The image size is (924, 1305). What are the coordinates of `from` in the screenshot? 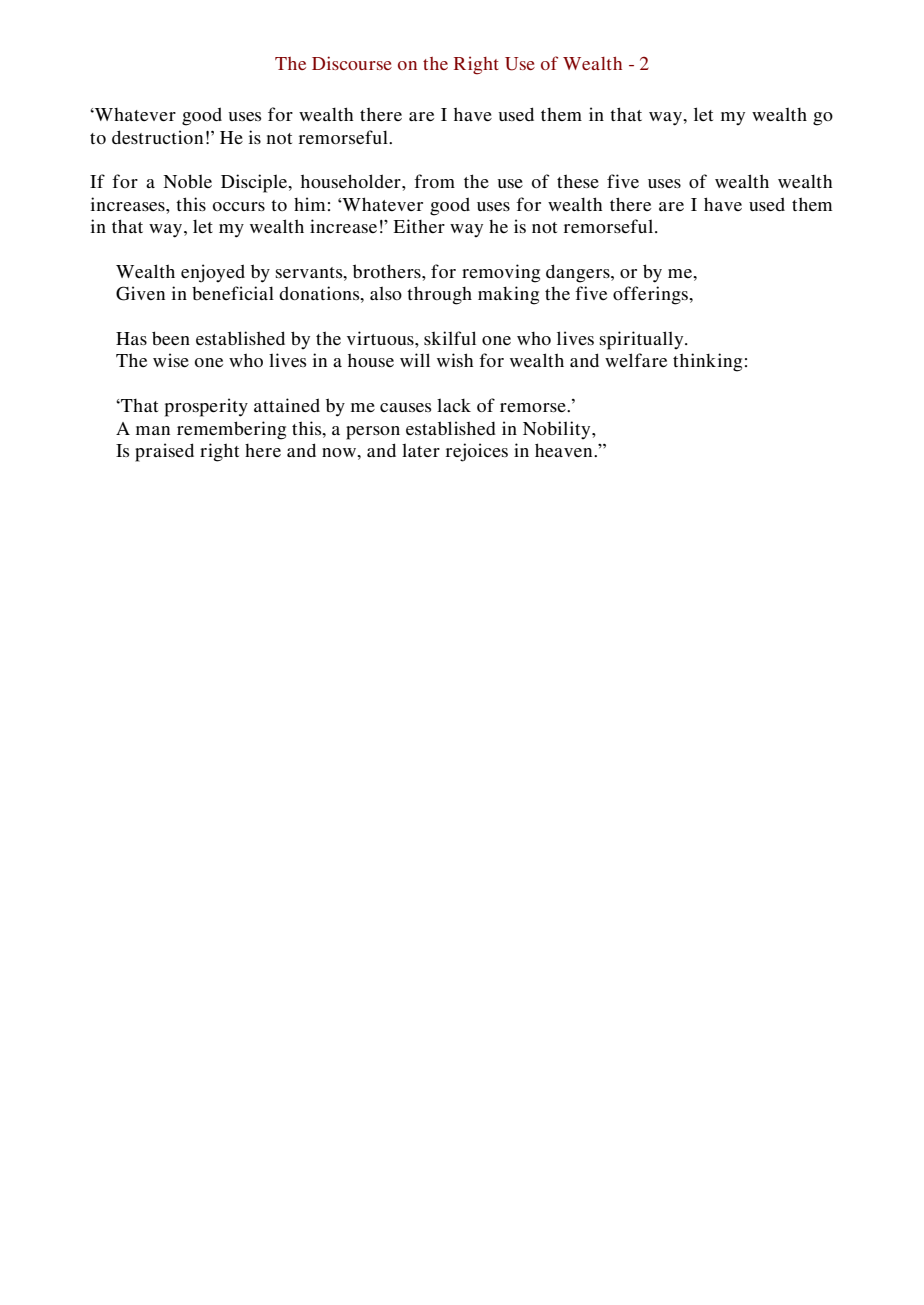 It's located at (434, 181).
